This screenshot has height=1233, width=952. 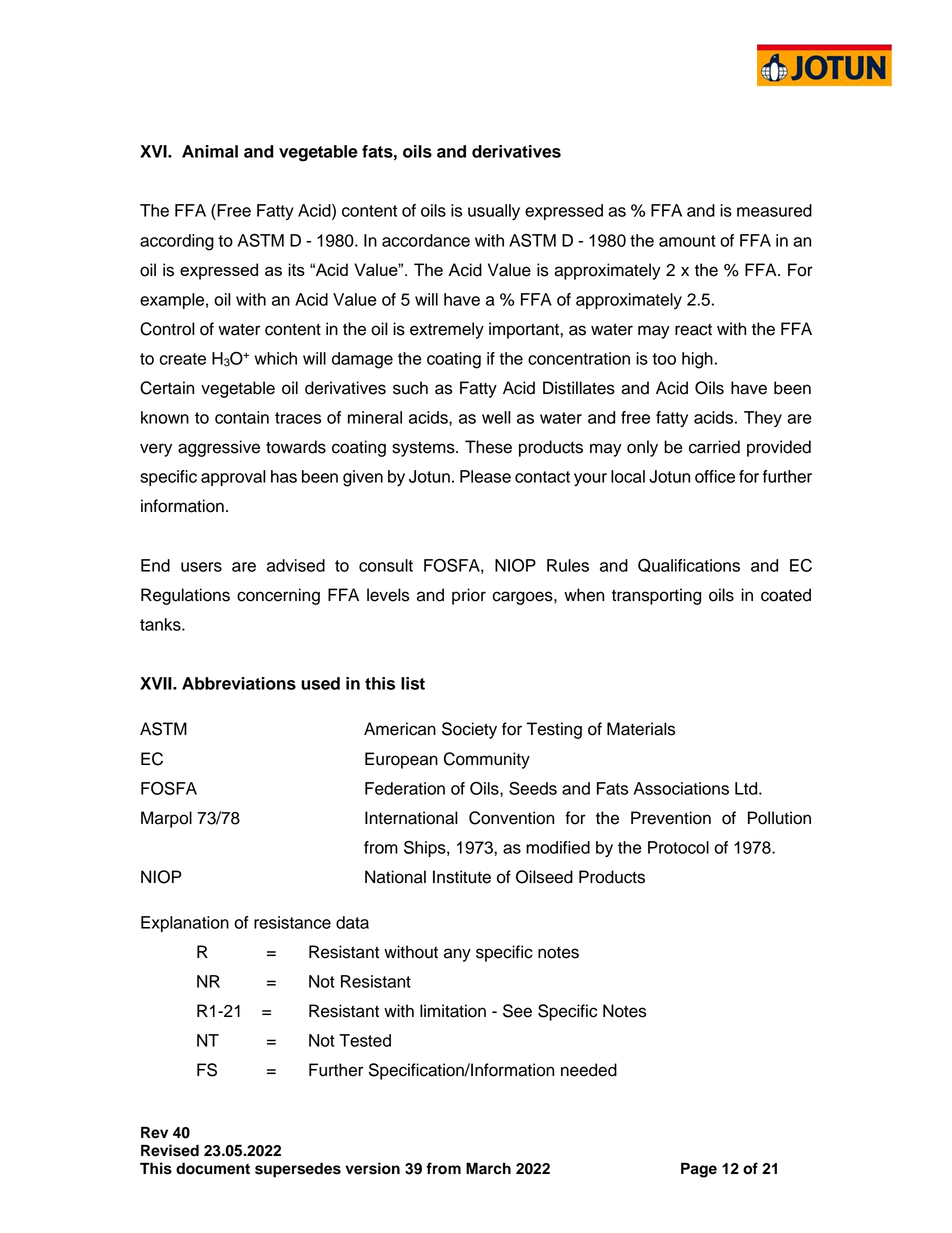 What do you see at coordinates (774, 210) in the screenshot?
I see `measured` at bounding box center [774, 210].
